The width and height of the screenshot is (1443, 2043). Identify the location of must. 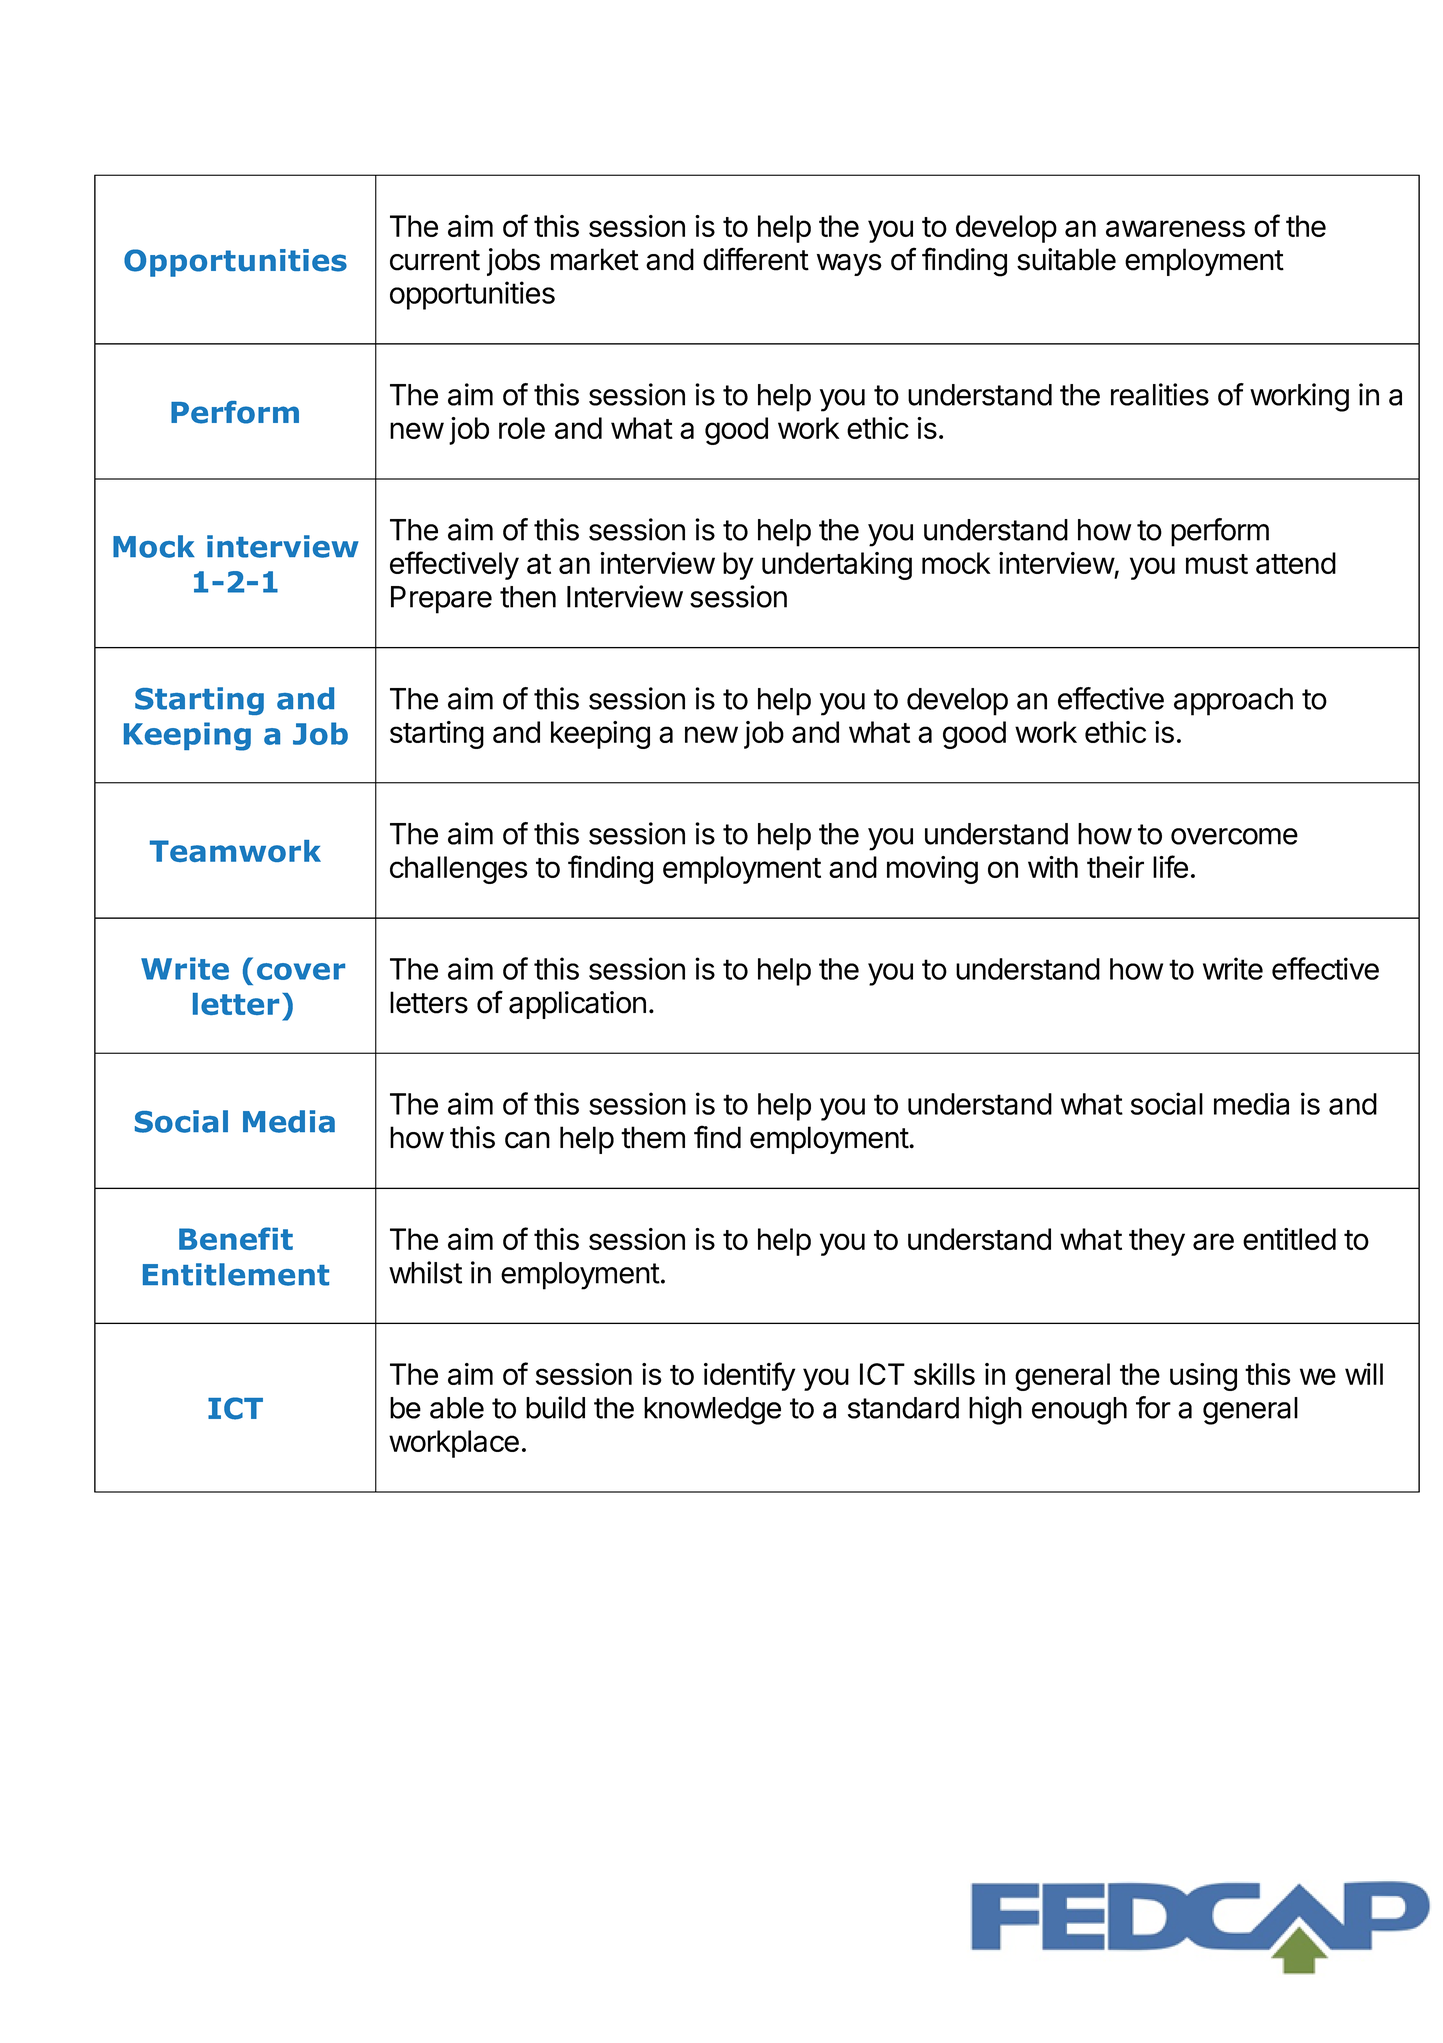
(1217, 564).
